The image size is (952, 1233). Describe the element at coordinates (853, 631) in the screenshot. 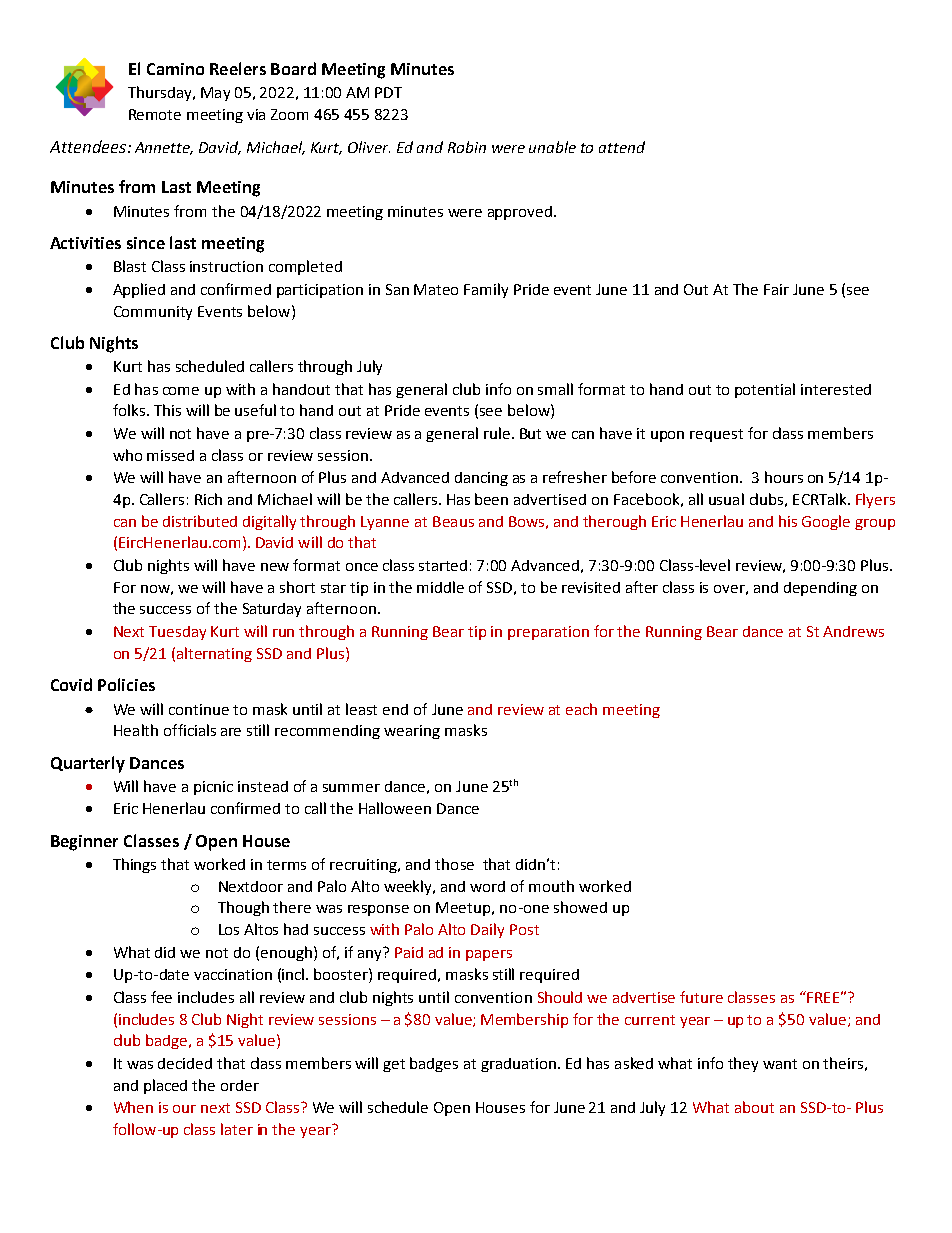

I see `Andrews` at that location.
